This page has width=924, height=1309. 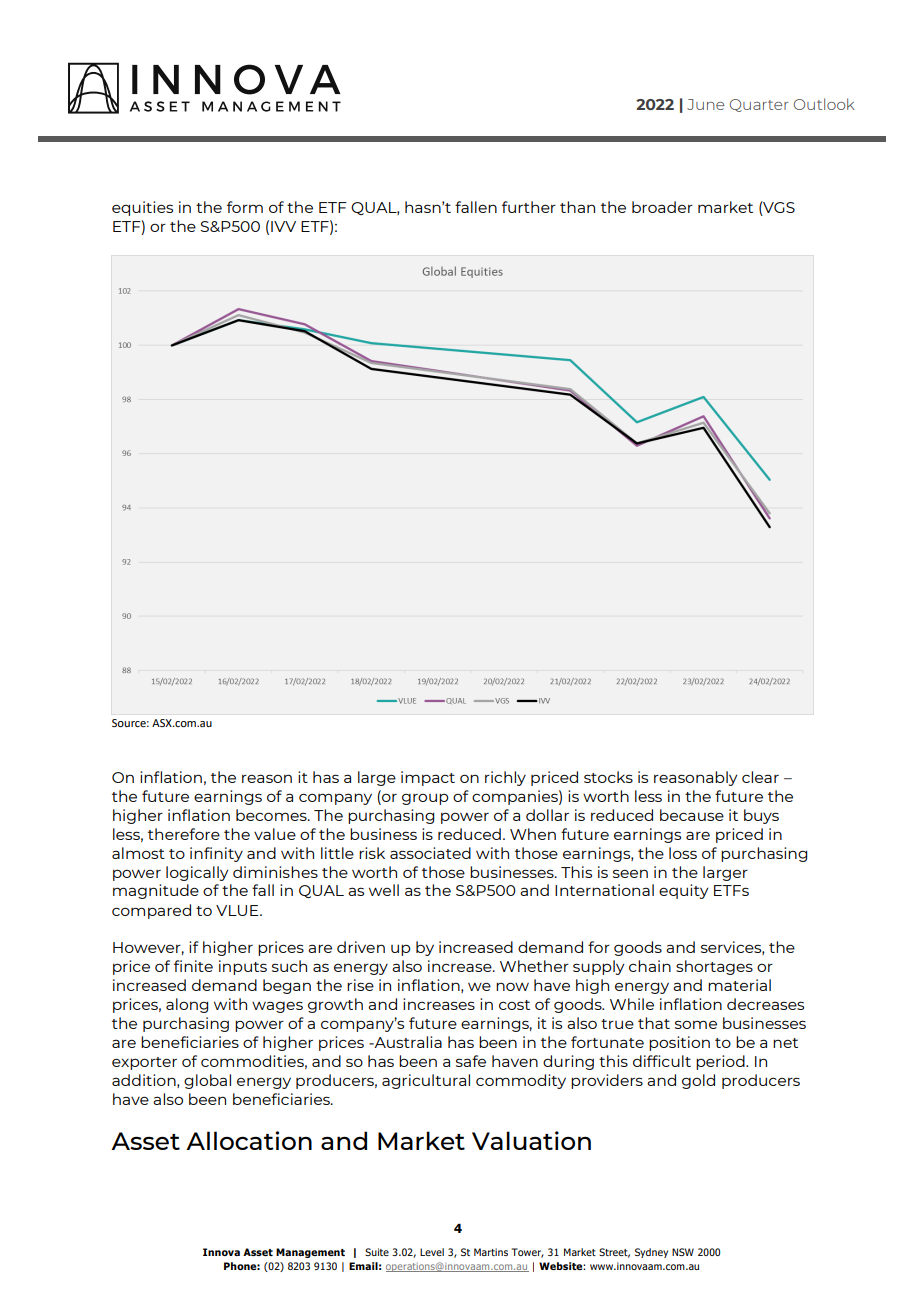 I want to click on further, so click(x=529, y=207).
